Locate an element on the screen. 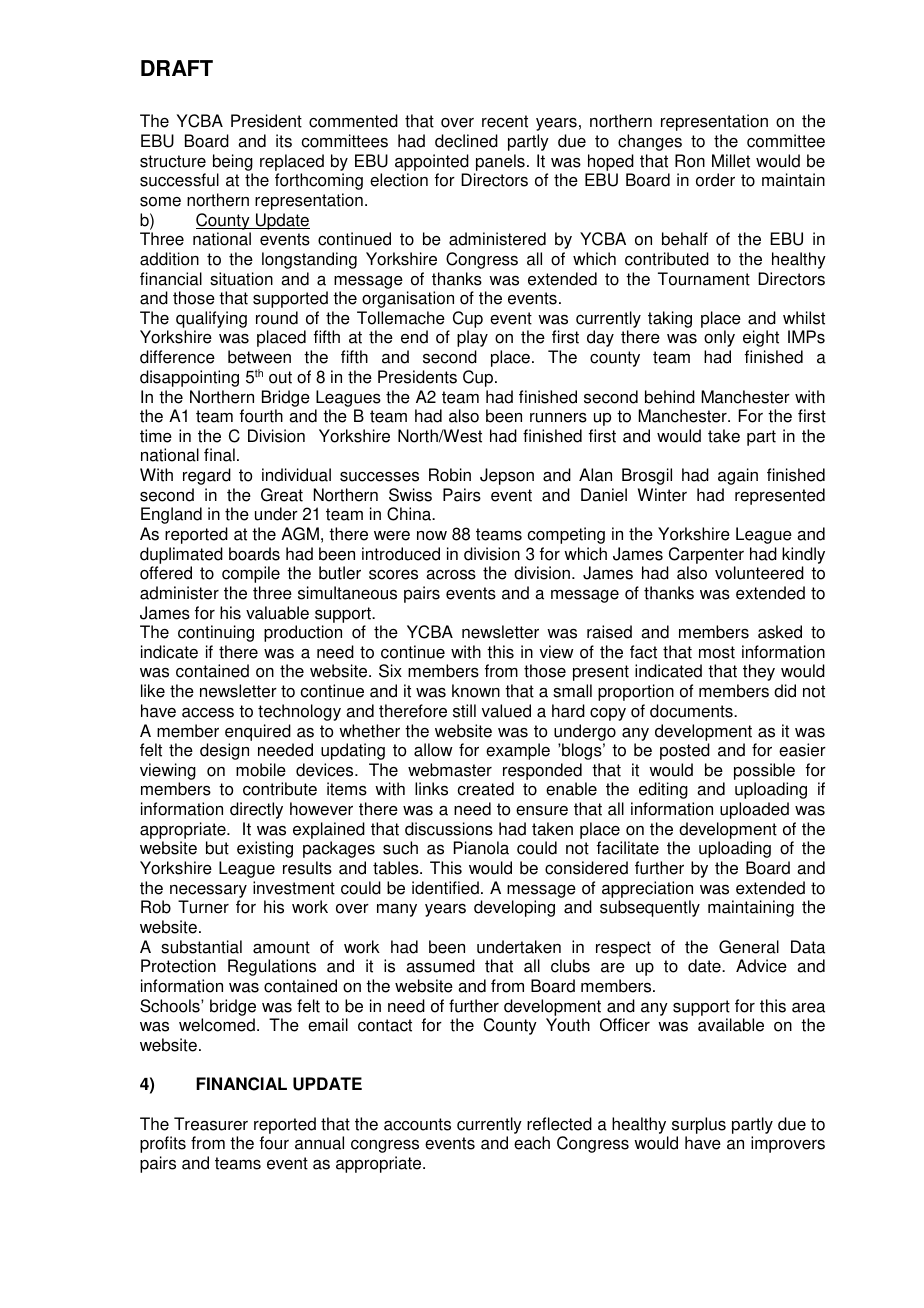 Image resolution: width=924 pixels, height=1308 pixels. DRAFT is located at coordinates (177, 68).
